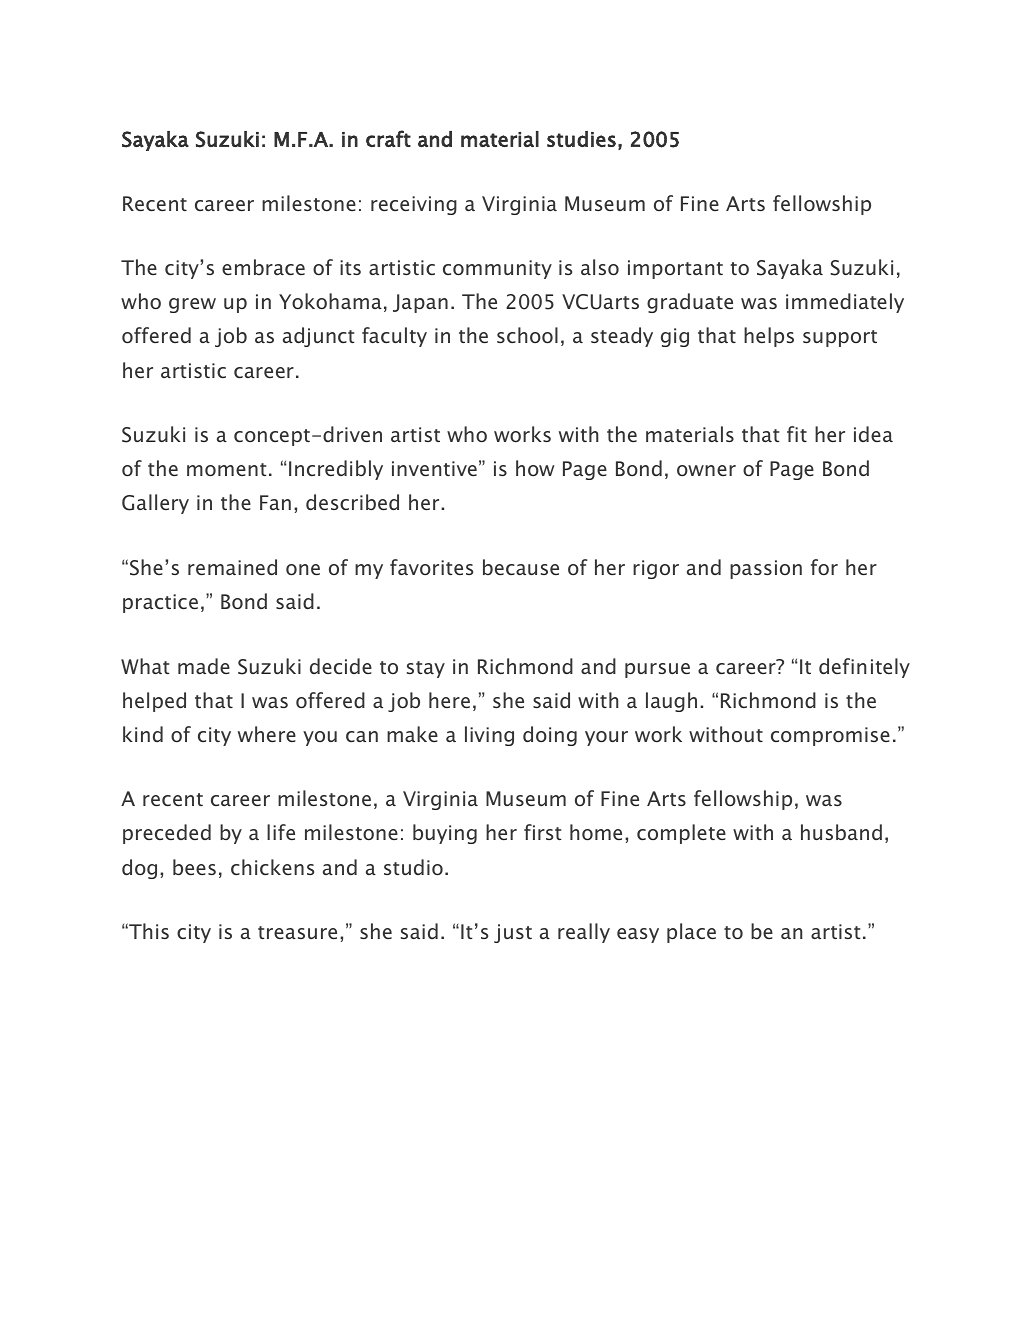  What do you see at coordinates (830, 736) in the screenshot?
I see `compromise` at bounding box center [830, 736].
